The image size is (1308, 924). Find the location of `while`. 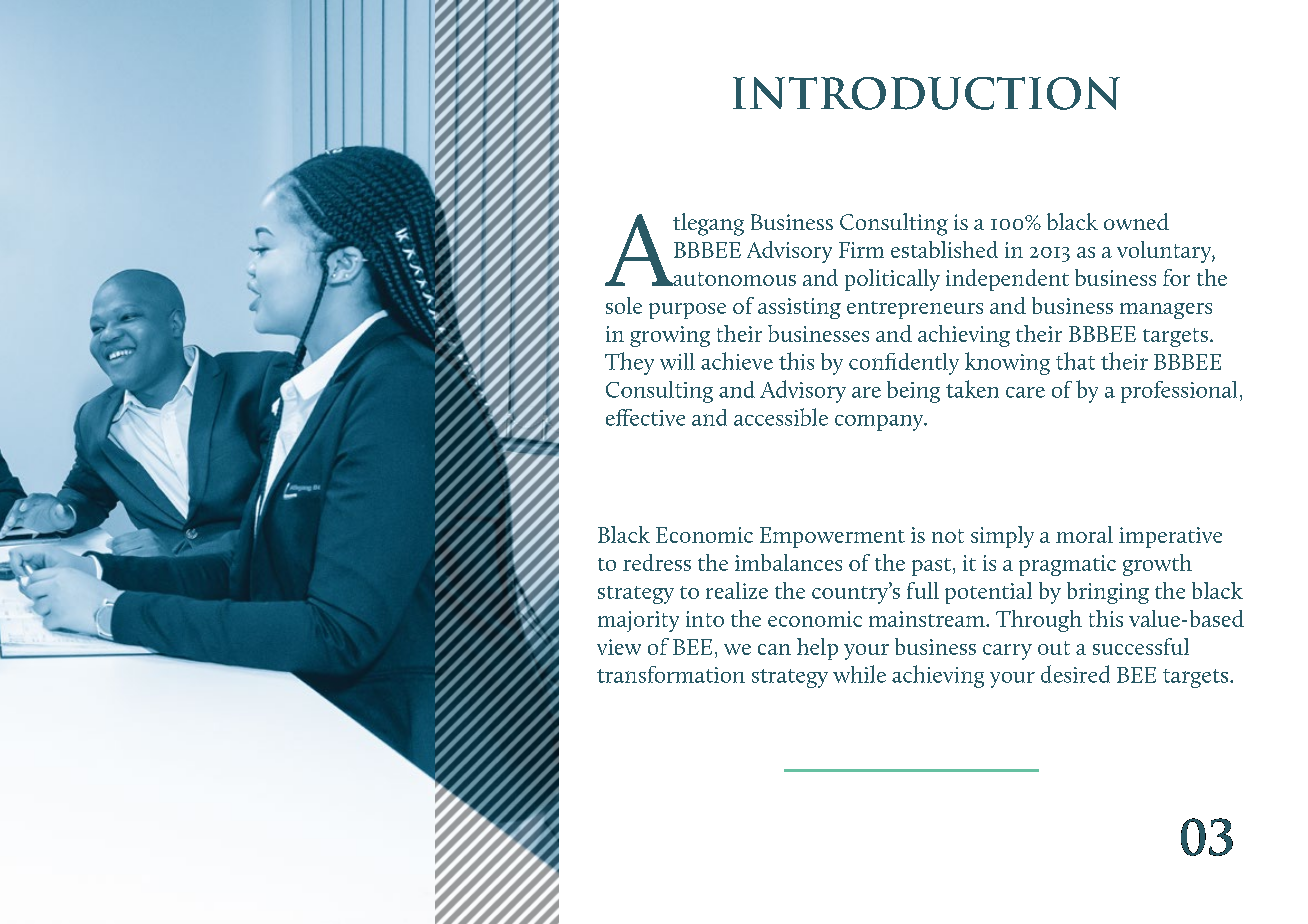

while is located at coordinates (859, 674).
